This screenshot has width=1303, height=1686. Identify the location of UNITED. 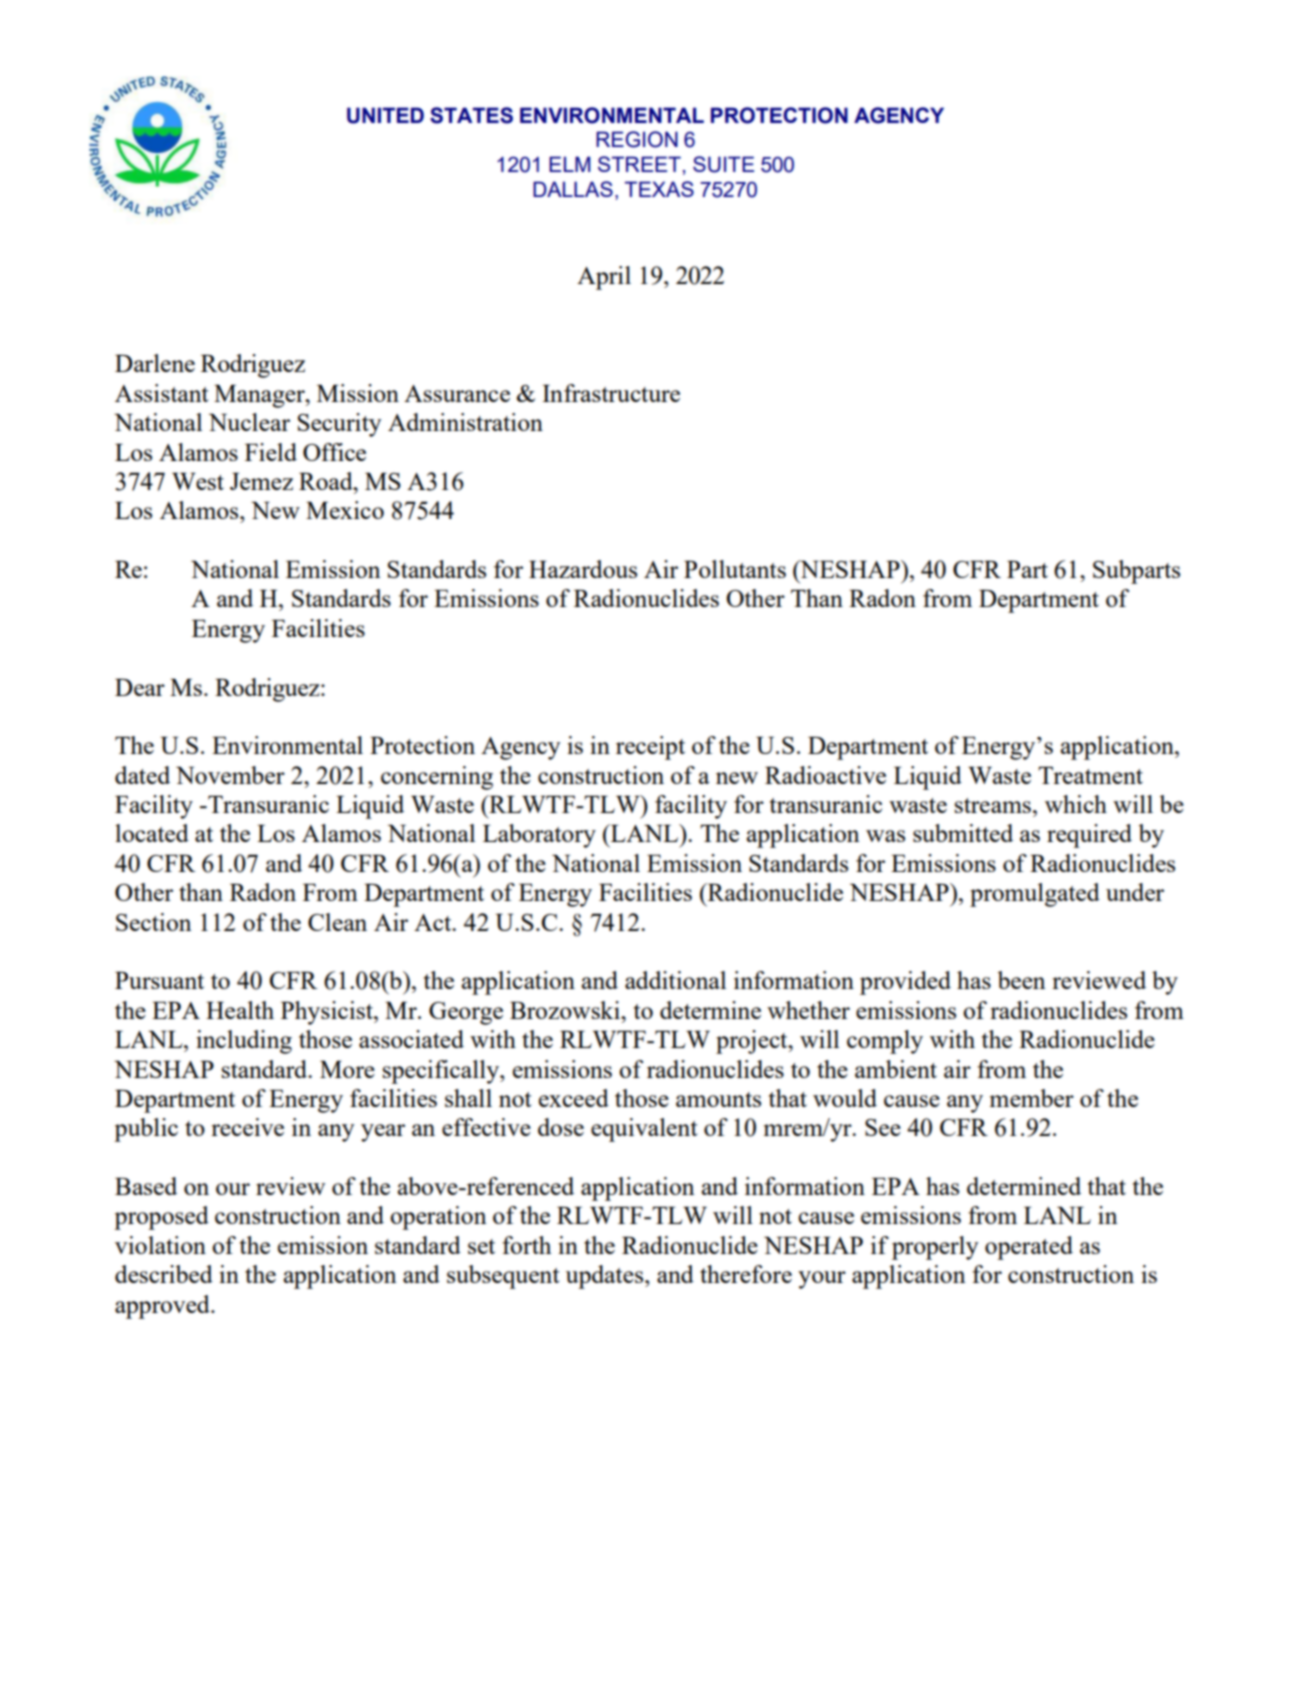
(385, 115).
